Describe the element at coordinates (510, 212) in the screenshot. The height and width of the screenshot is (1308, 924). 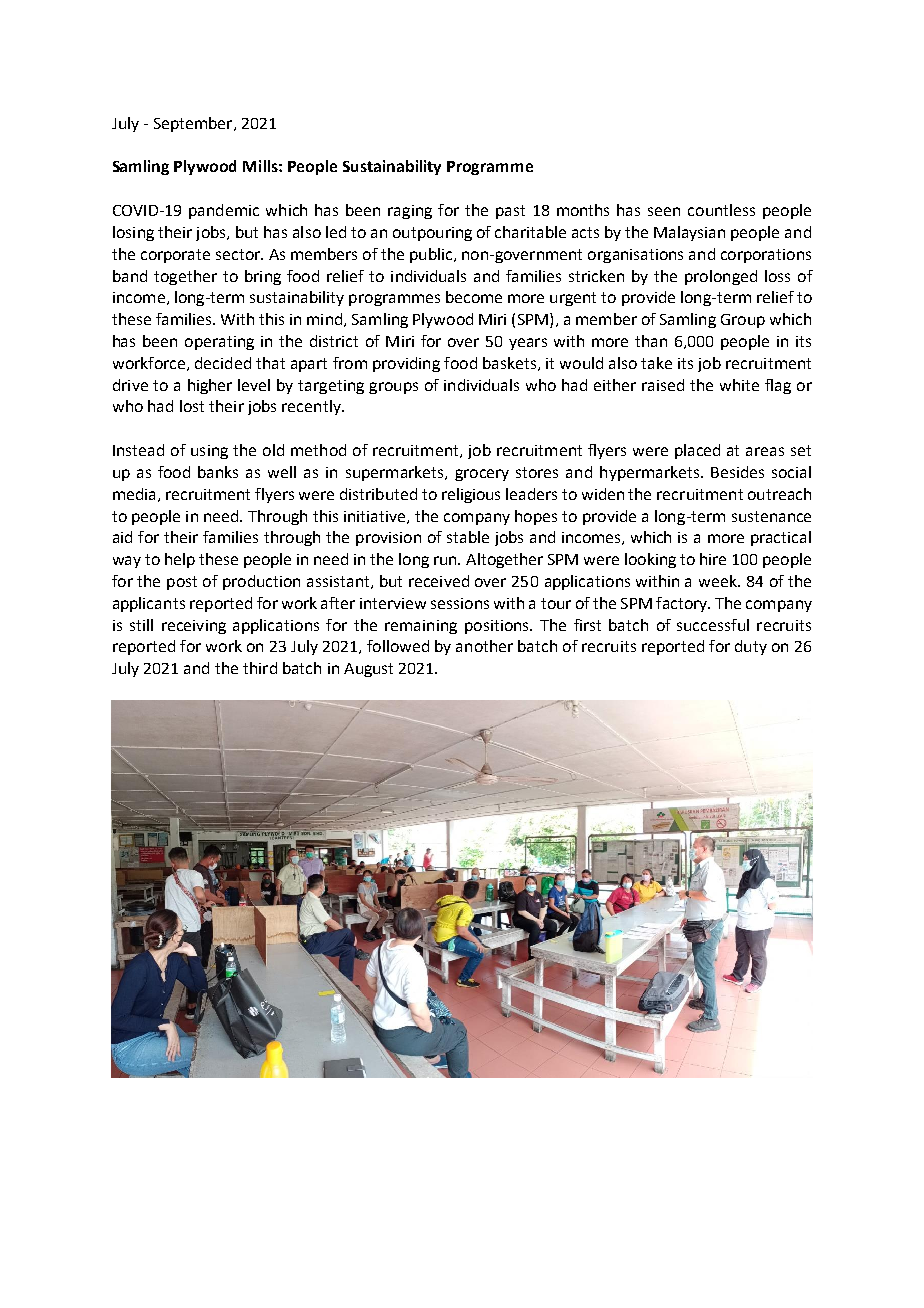
I see `past` at that location.
